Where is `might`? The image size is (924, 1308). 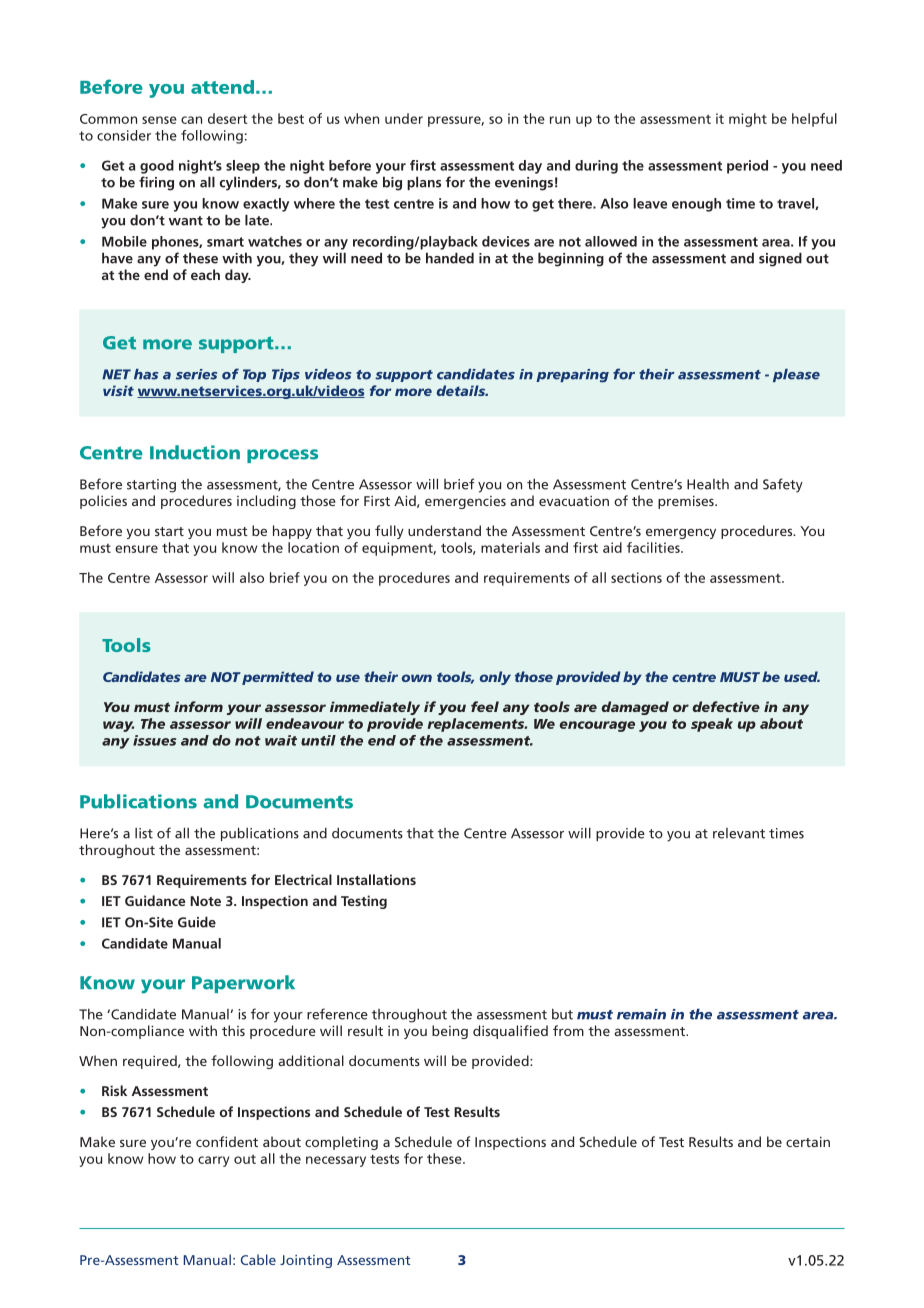
might is located at coordinates (748, 120).
